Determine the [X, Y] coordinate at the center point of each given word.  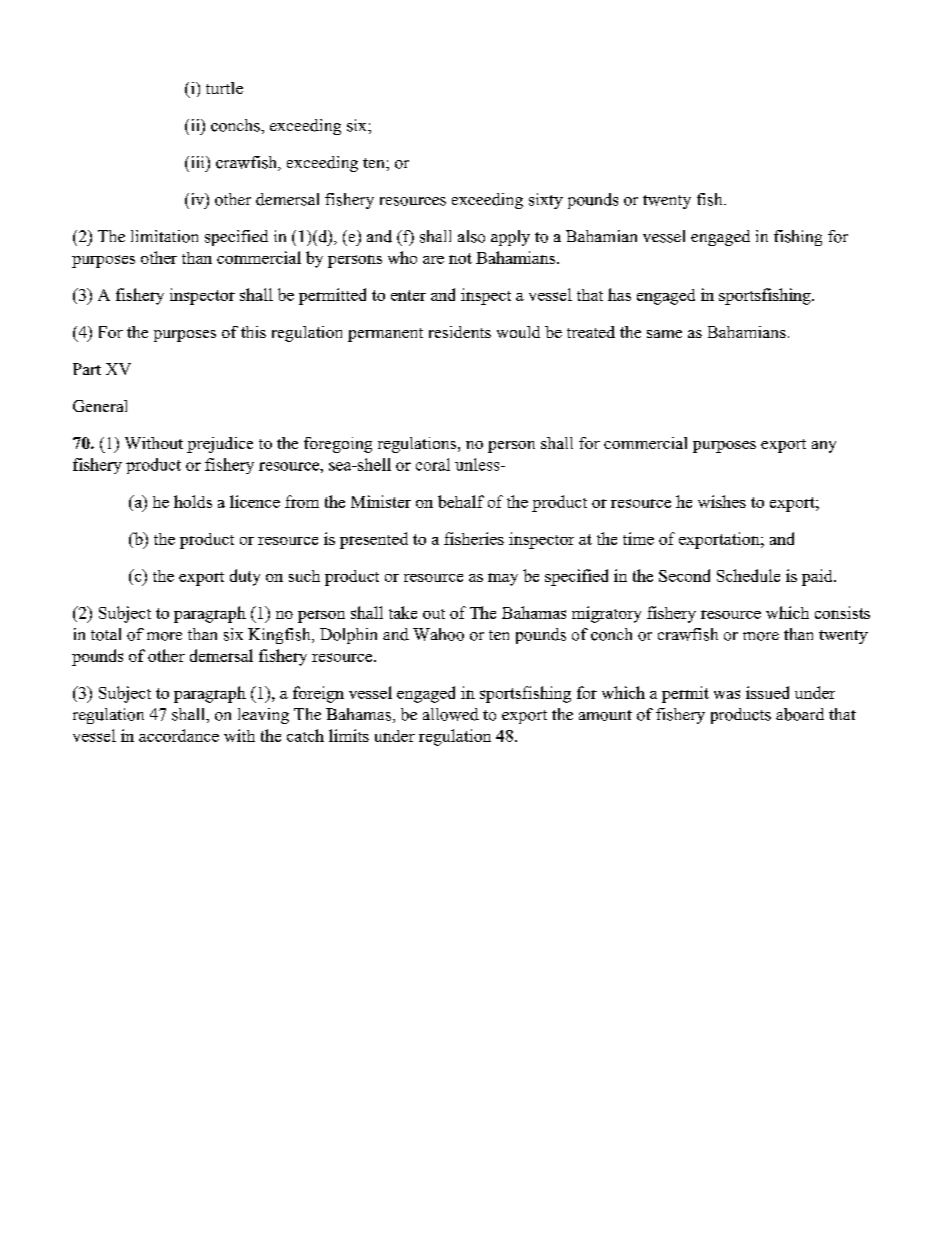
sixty [546, 201]
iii [197, 162]
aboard [800, 714]
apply [510, 238]
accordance [179, 735]
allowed [451, 714]
